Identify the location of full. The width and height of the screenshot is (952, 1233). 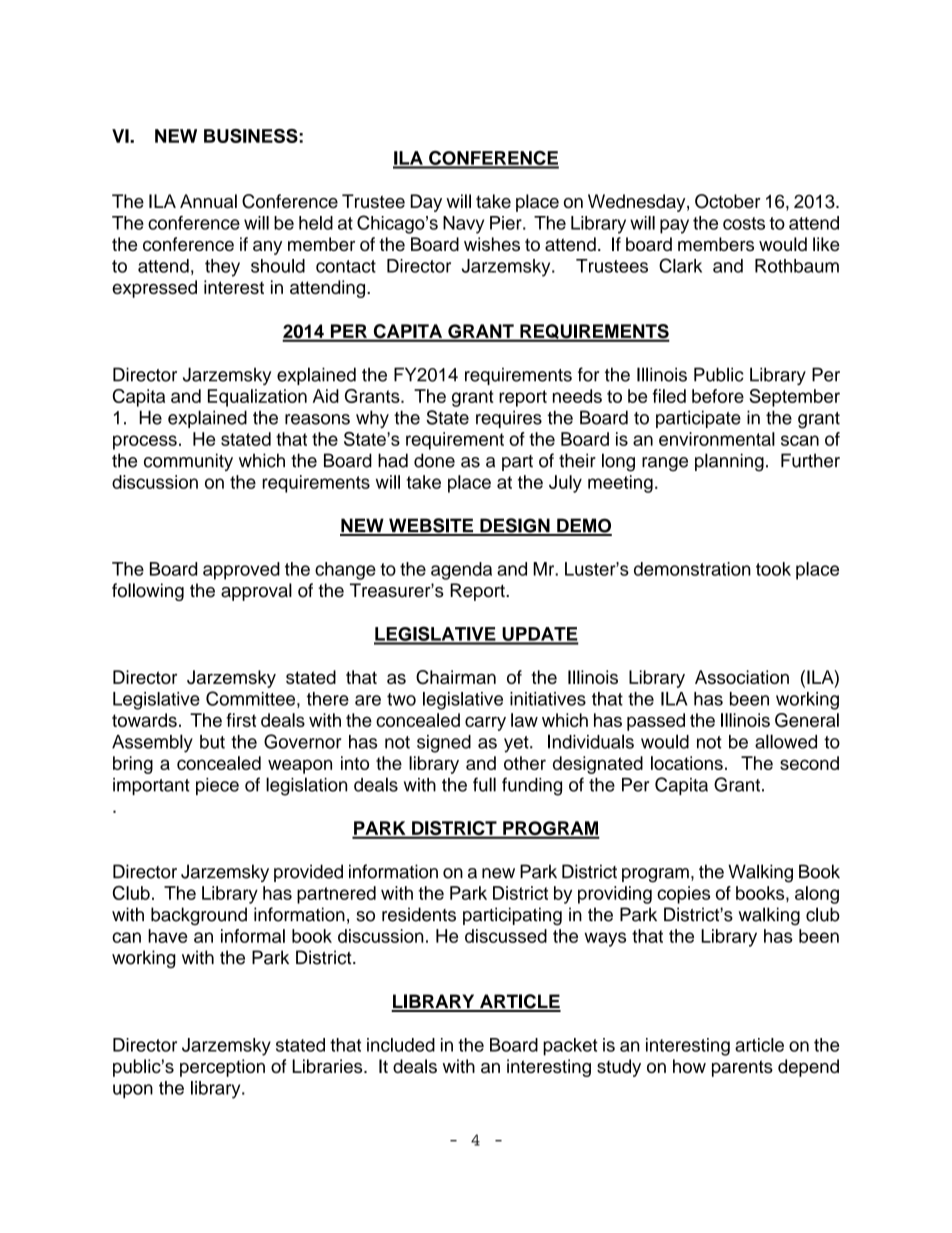
(484, 784).
